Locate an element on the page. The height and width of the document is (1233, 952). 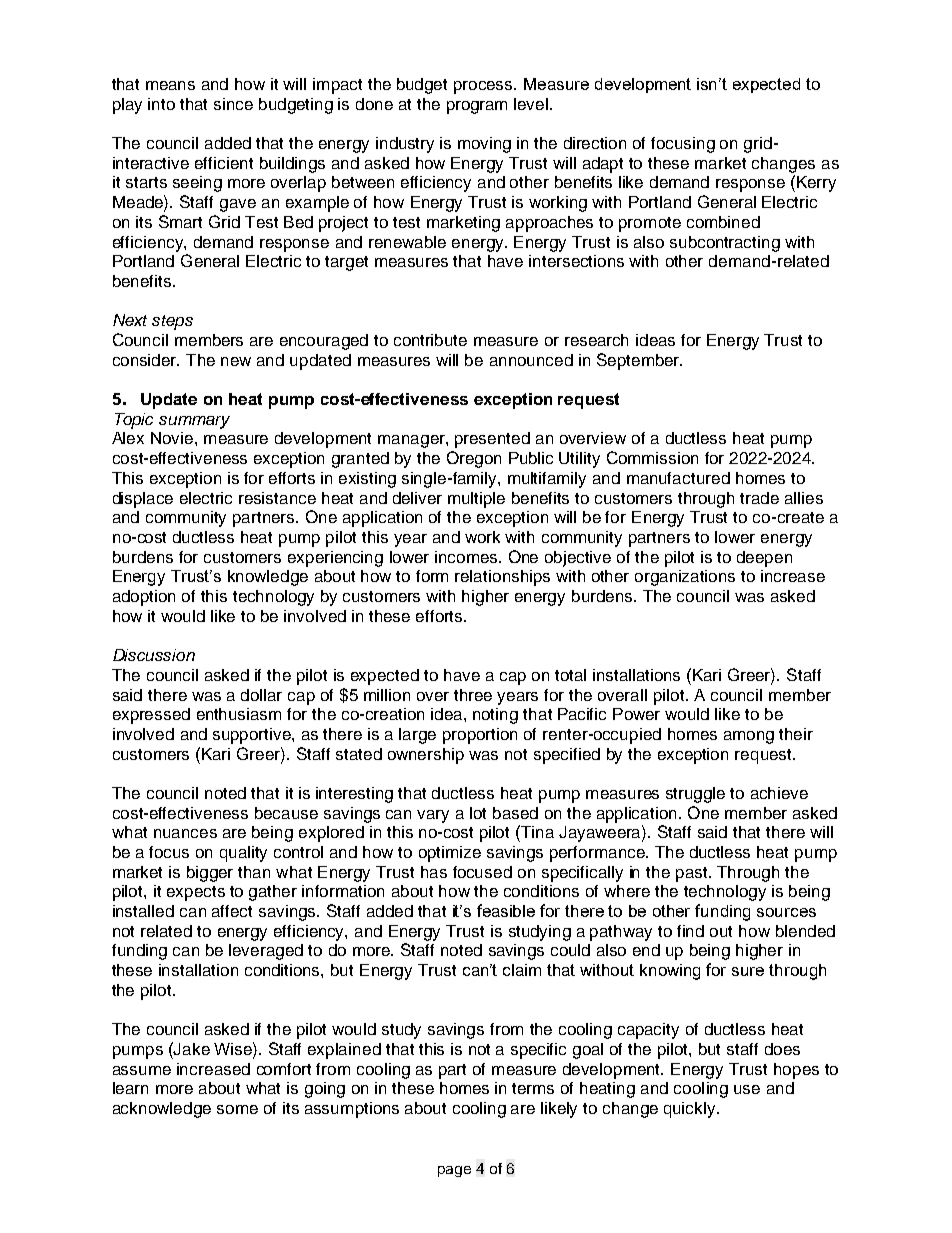
page is located at coordinates (454, 1171).
